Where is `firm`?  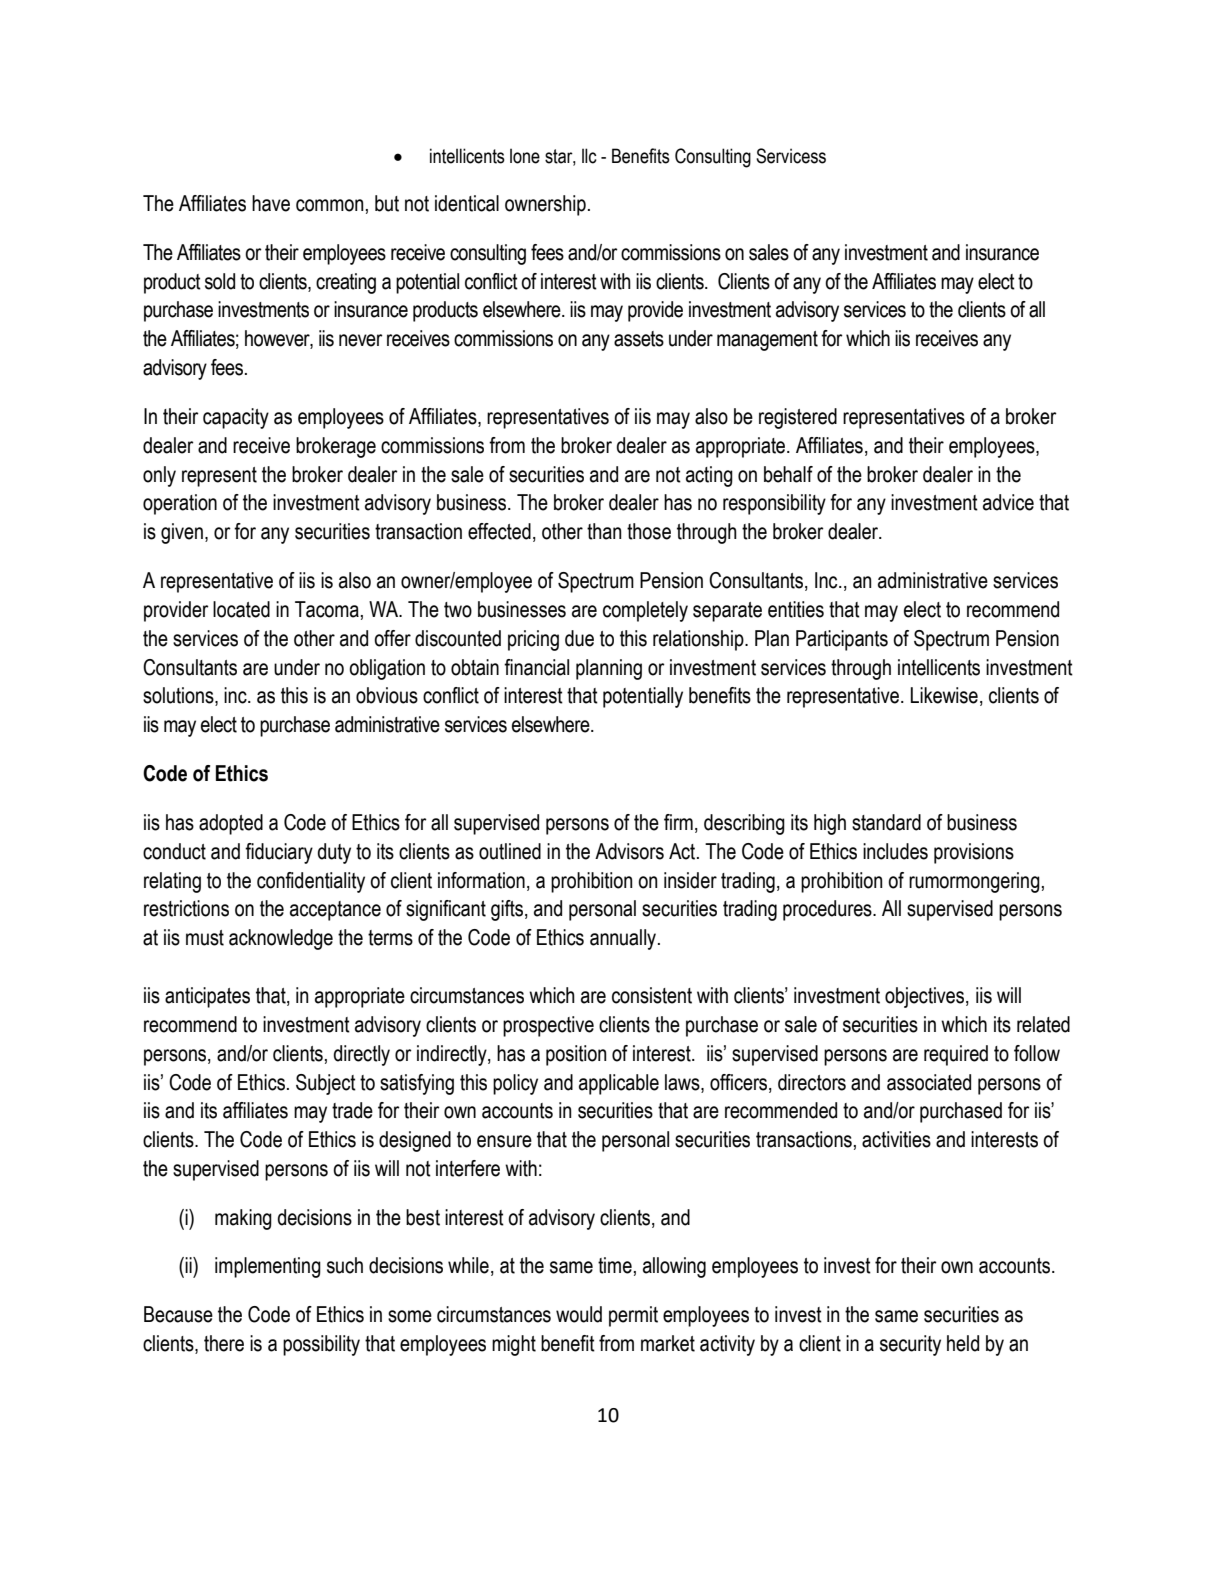 firm is located at coordinates (678, 822).
